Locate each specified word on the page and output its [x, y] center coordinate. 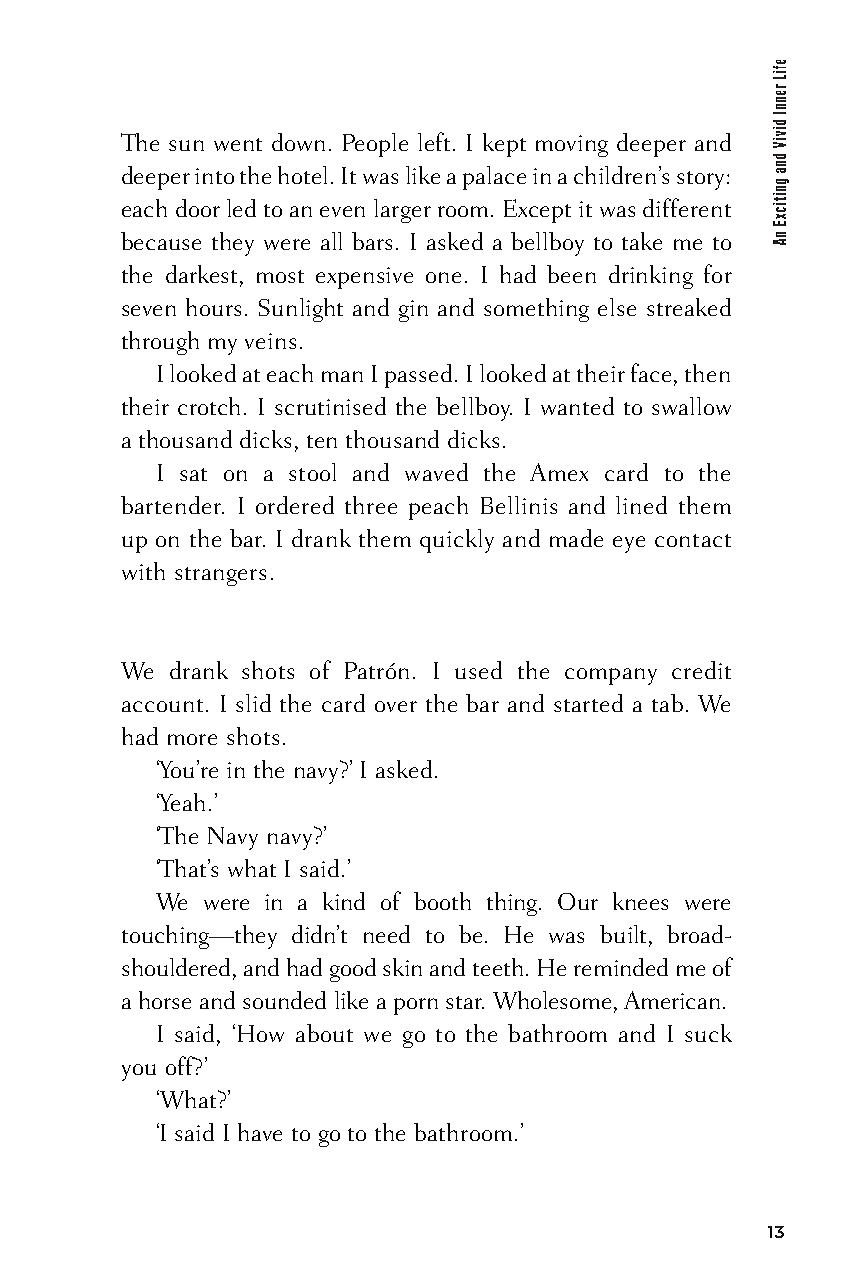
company [611, 676]
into [214, 176]
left [436, 141]
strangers [220, 576]
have [260, 1132]
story [702, 180]
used [478, 670]
